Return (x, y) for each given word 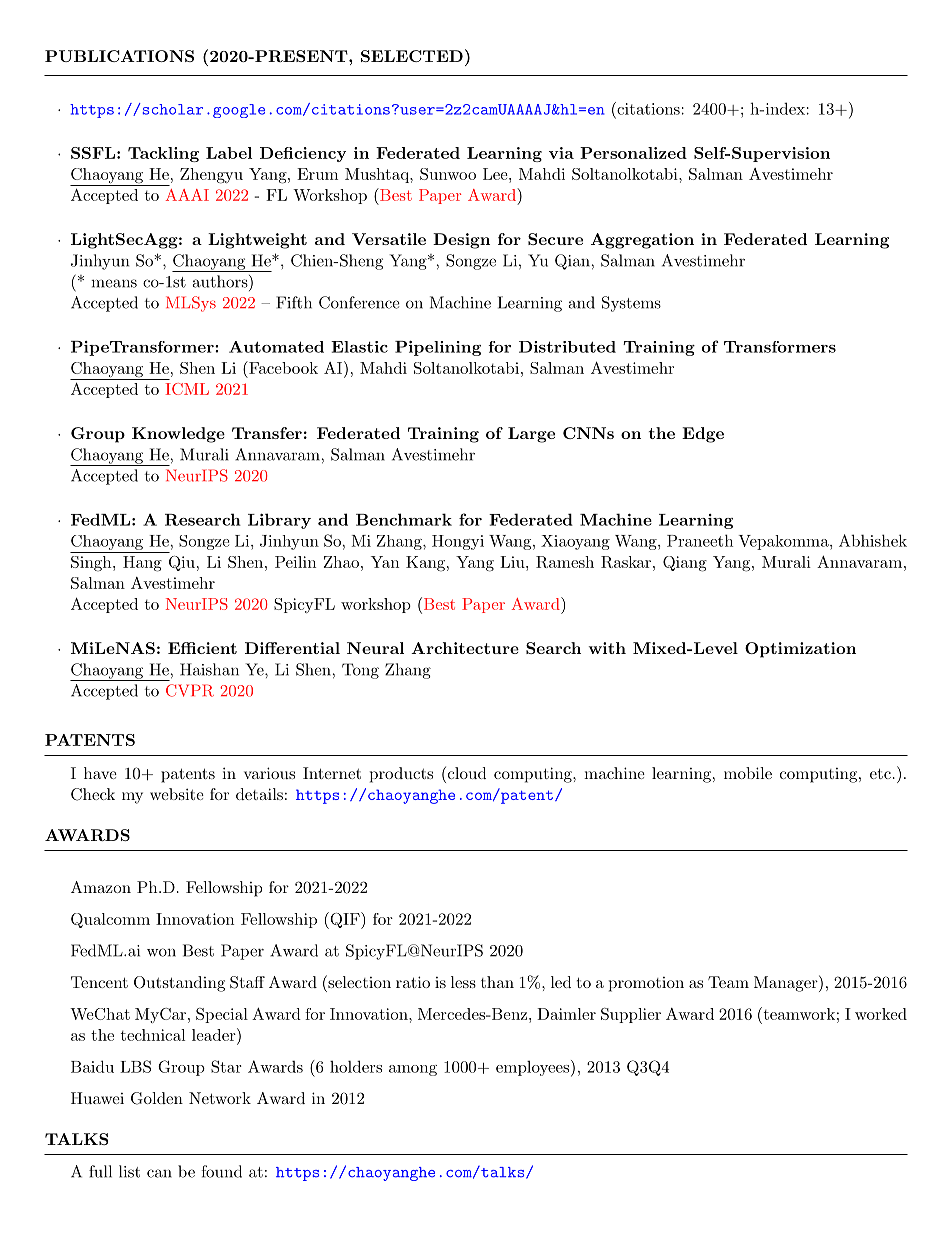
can (159, 1173)
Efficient (202, 648)
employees (532, 1068)
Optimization (800, 650)
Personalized (633, 153)
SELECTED (412, 56)
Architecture (465, 648)
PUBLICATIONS (119, 56)
